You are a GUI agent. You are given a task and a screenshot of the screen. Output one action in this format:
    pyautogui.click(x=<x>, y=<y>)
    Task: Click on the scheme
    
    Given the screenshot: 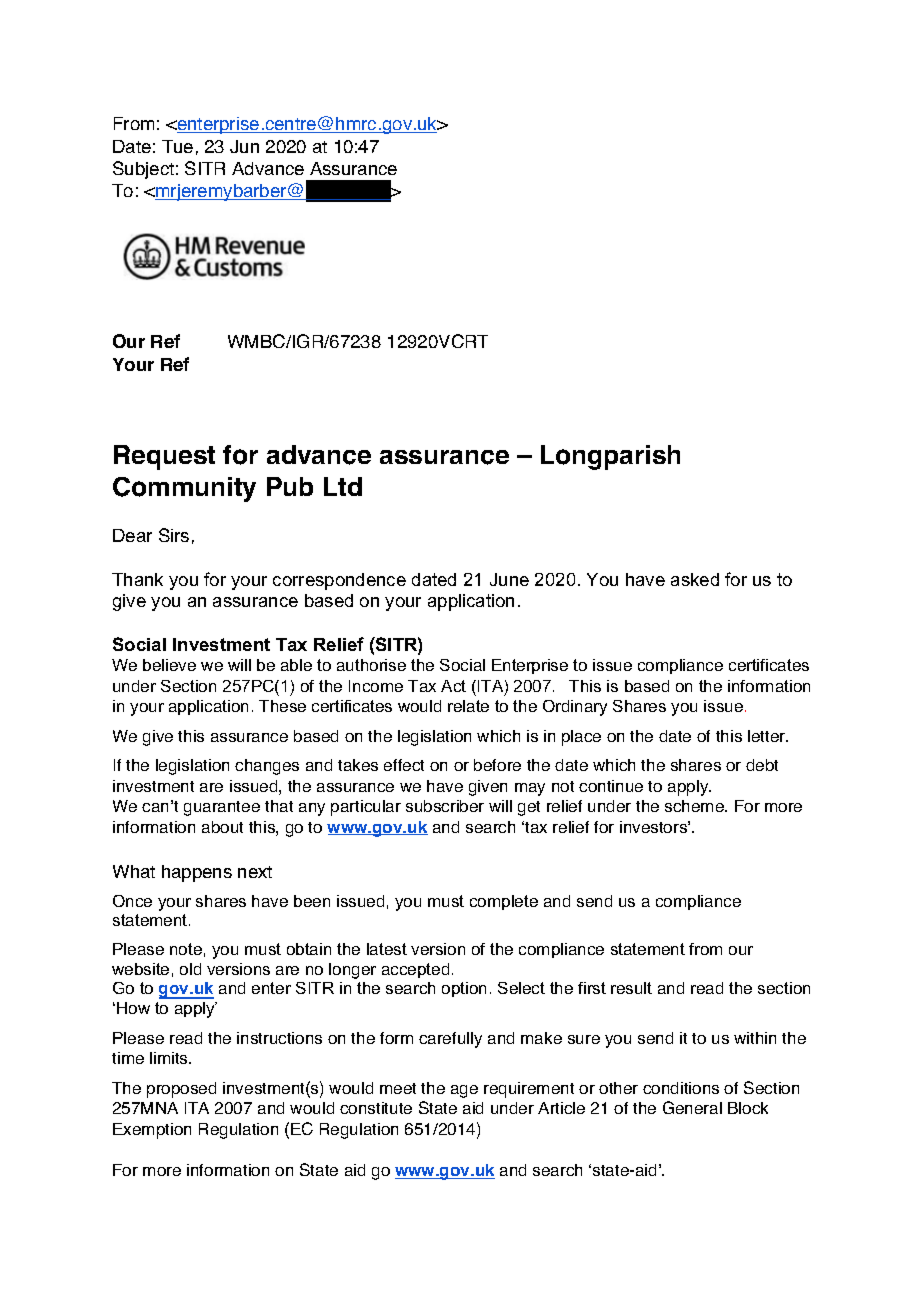 What is the action you would take?
    pyautogui.click(x=695, y=806)
